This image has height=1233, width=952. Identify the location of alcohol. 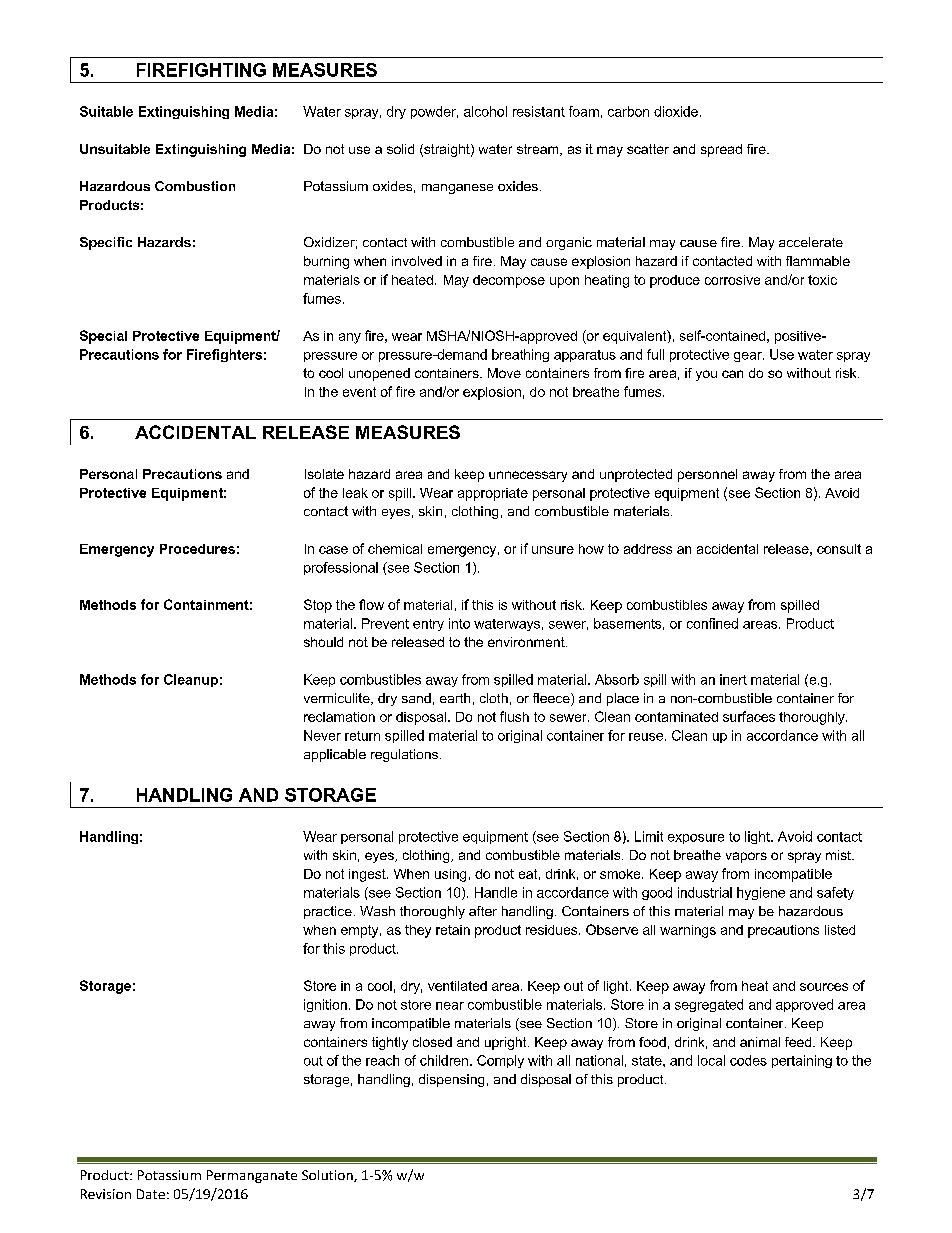
(485, 111).
